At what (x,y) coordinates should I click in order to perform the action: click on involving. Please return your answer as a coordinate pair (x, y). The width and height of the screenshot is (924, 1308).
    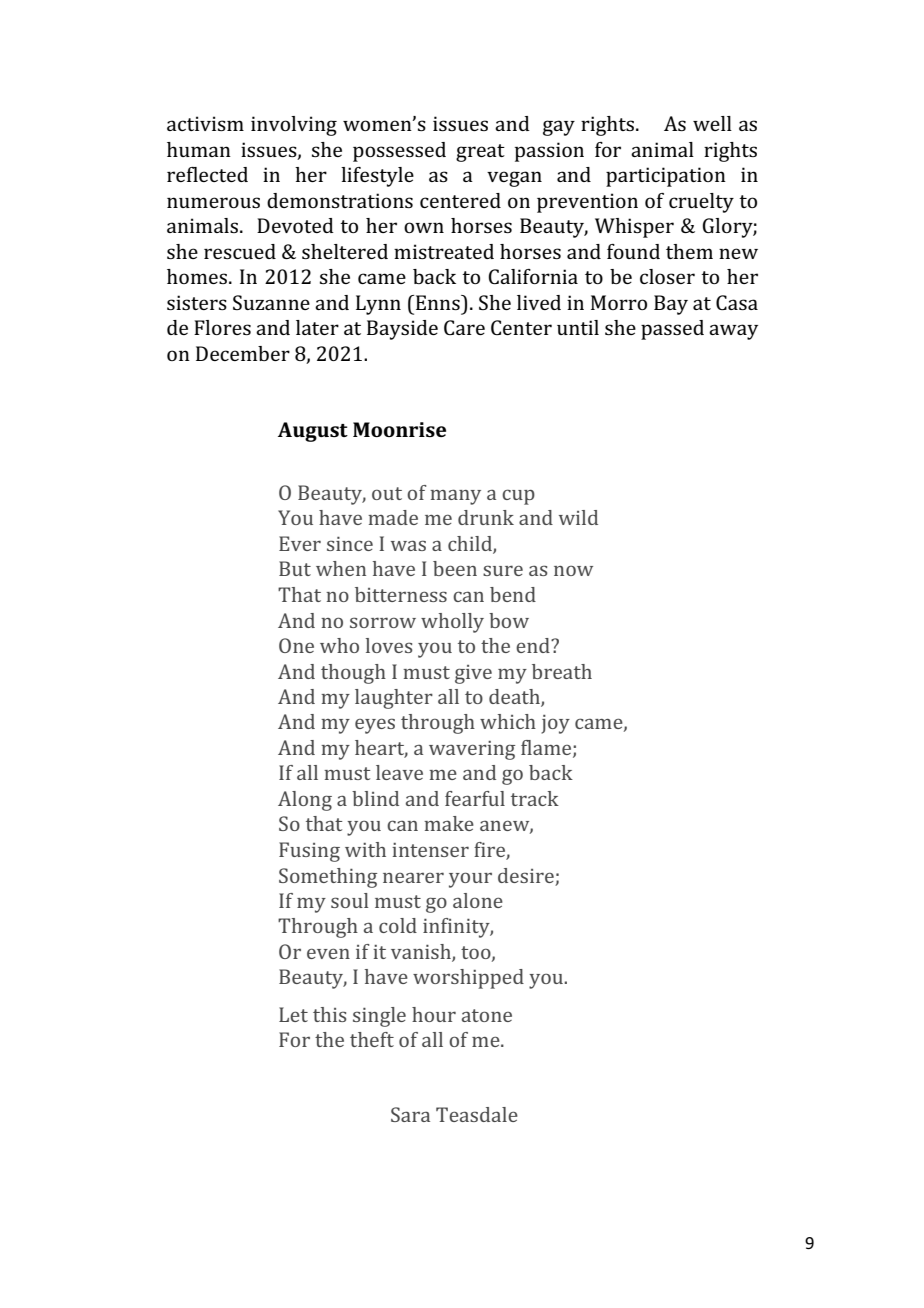
    Looking at the image, I should click on (294, 126).
